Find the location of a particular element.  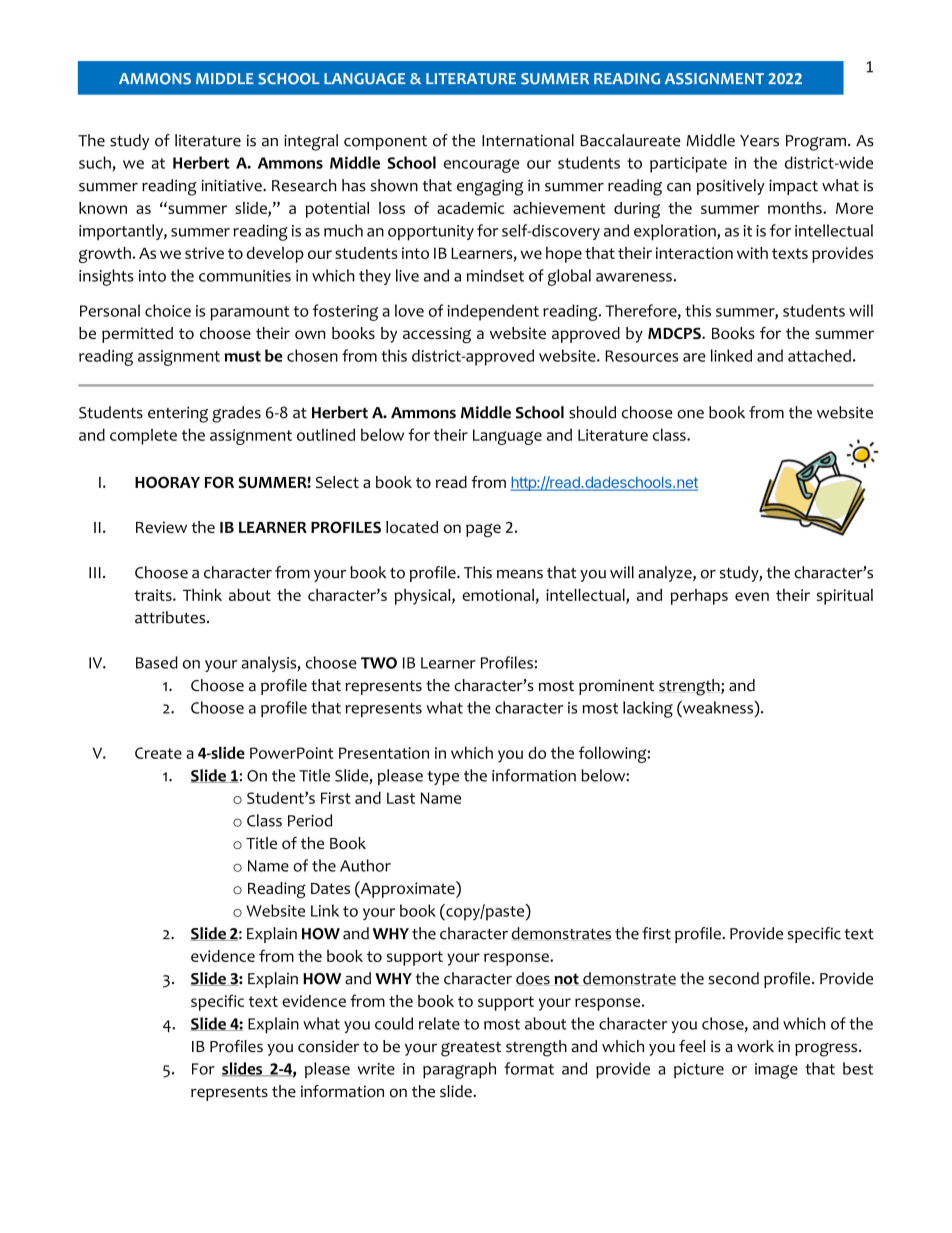

impact is located at coordinates (793, 187).
